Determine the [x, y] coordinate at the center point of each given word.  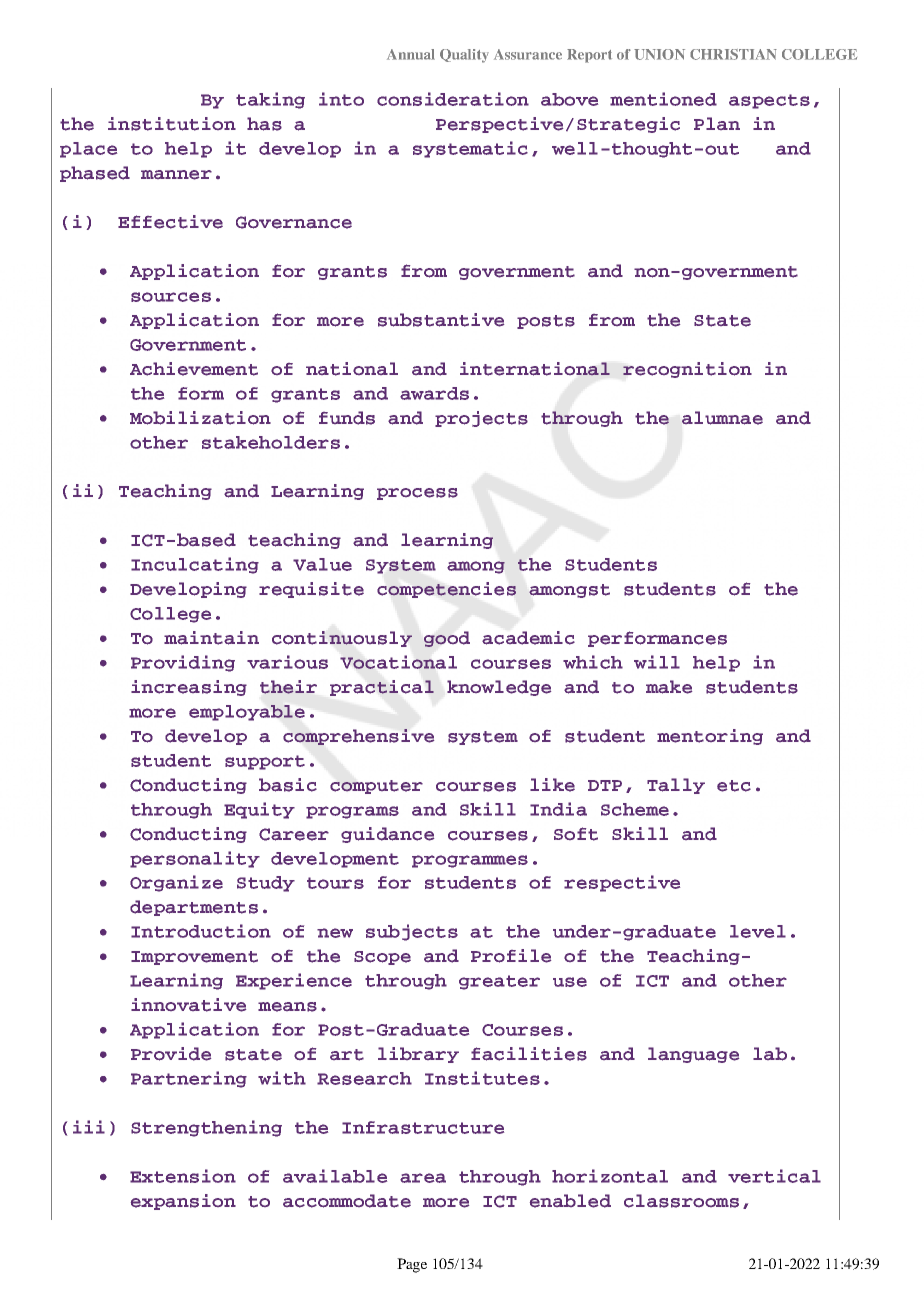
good [447, 639]
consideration [453, 99]
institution [172, 124]
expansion [183, 1202]
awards [434, 393]
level [758, 931]
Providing [183, 663]
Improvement [194, 958]
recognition [687, 370]
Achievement [194, 369]
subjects [412, 932]
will [657, 662]
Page [412, 1265]
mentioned [663, 99]
